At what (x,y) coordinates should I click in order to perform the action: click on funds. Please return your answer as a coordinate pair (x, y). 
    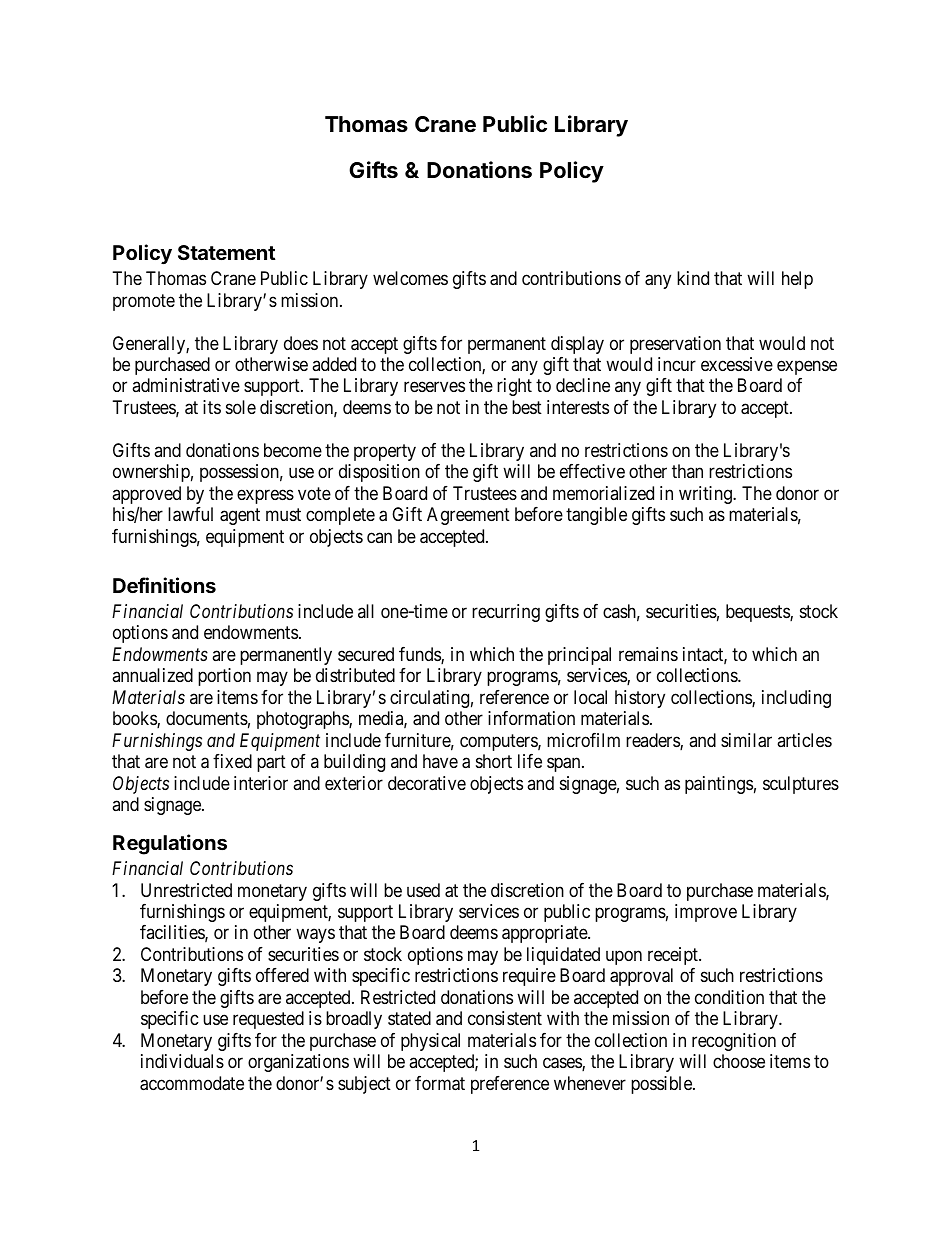
    Looking at the image, I should click on (420, 655).
